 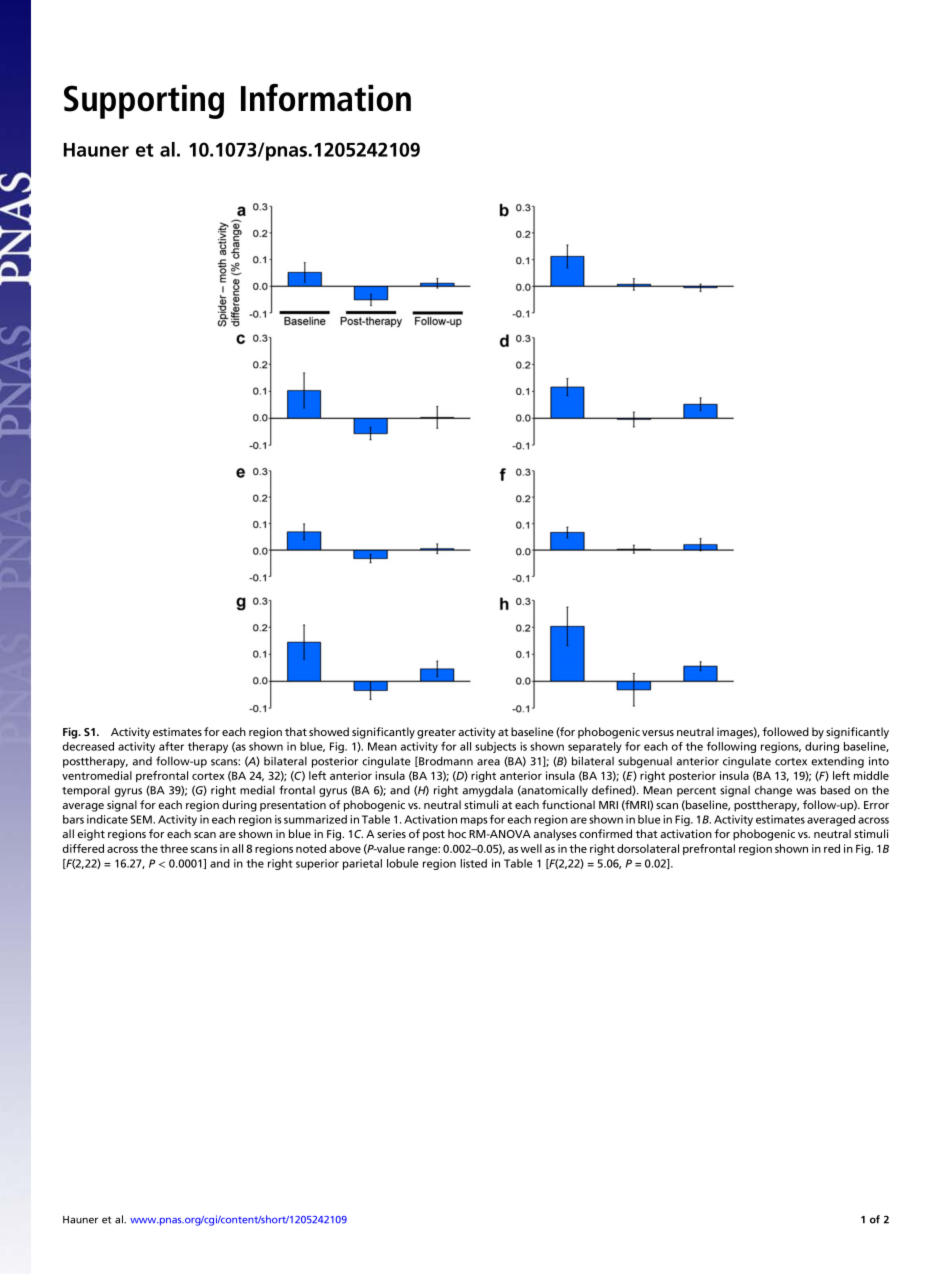 What do you see at coordinates (329, 731) in the screenshot?
I see `showed` at bounding box center [329, 731].
